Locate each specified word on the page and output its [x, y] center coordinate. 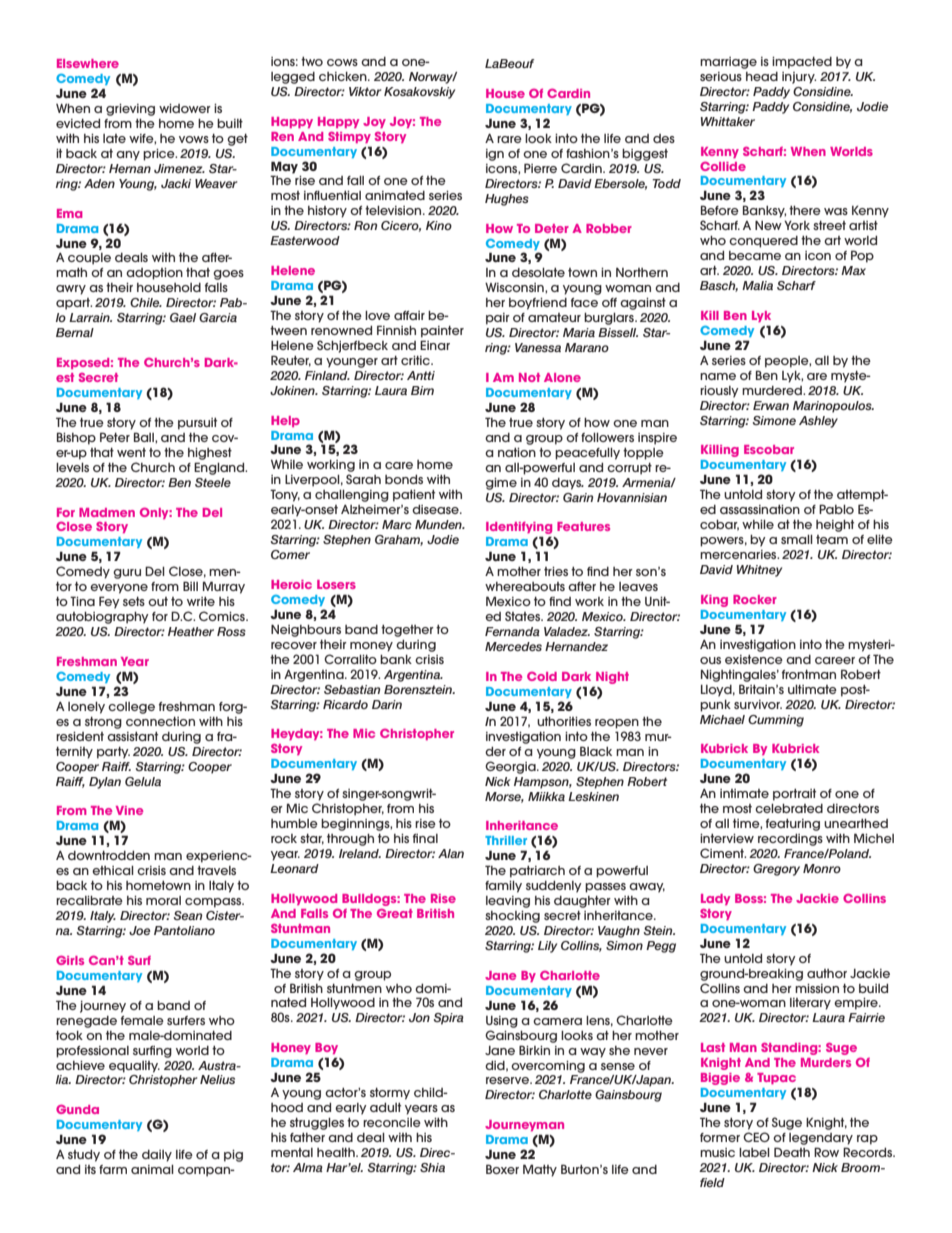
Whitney [759, 571]
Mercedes [513, 646]
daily [157, 1156]
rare [509, 139]
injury [799, 78]
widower [185, 108]
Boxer [502, 1169]
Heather [191, 631]
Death [792, 1152]
